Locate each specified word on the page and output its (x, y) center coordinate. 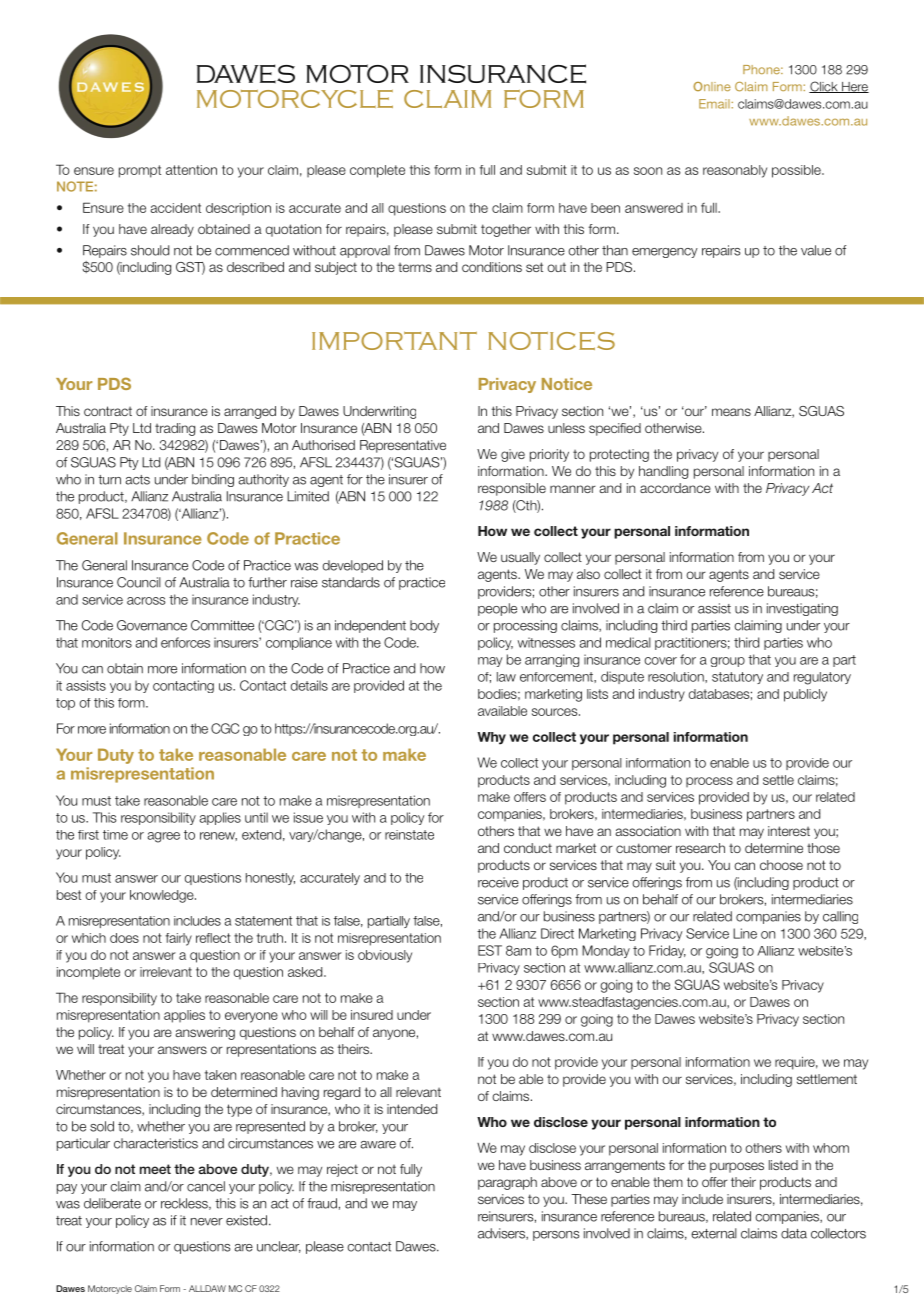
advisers (502, 1234)
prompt (140, 171)
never (207, 1222)
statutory (737, 678)
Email (715, 104)
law (506, 677)
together (506, 230)
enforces (185, 642)
